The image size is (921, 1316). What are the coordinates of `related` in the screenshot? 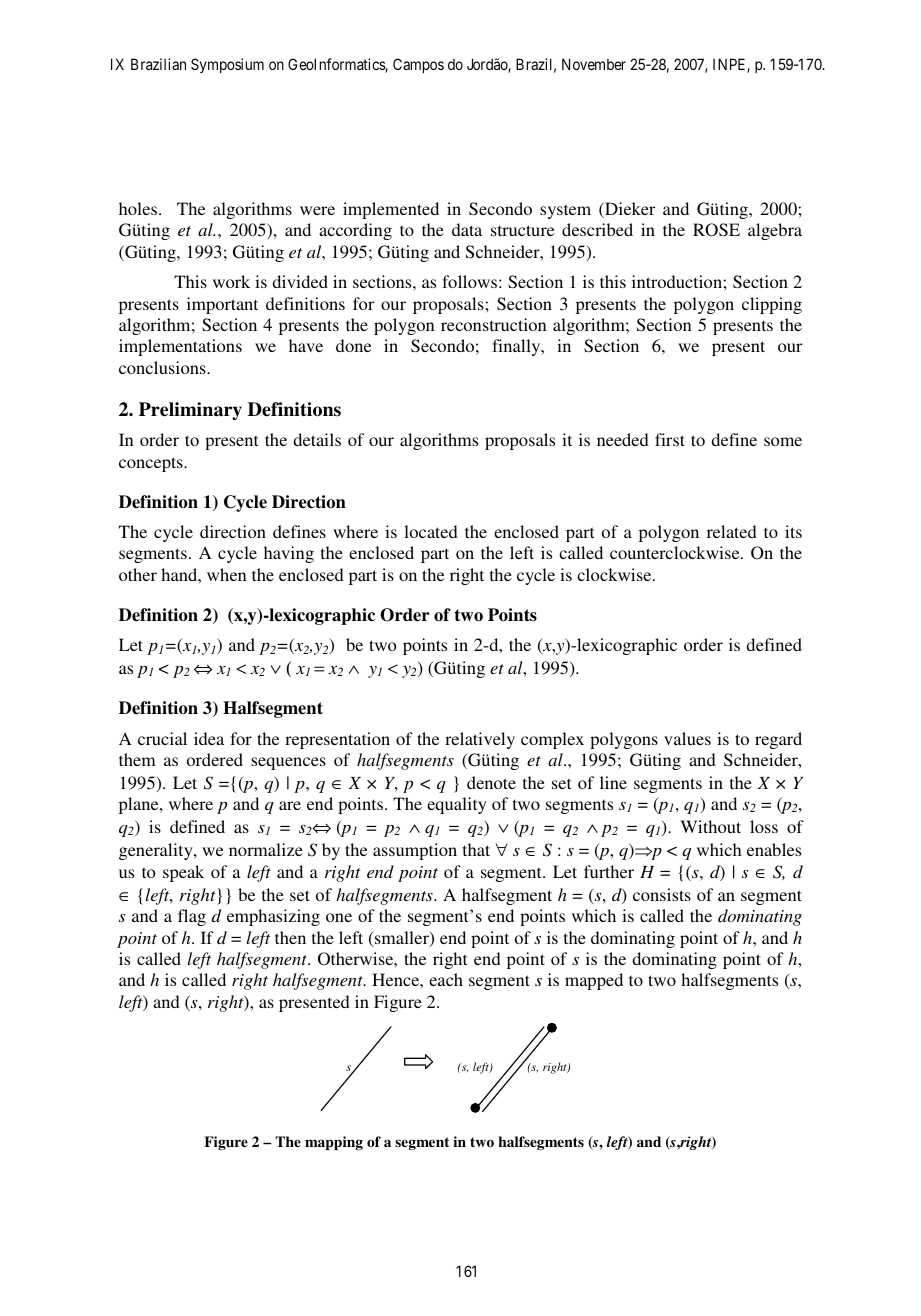 It's located at (732, 531).
